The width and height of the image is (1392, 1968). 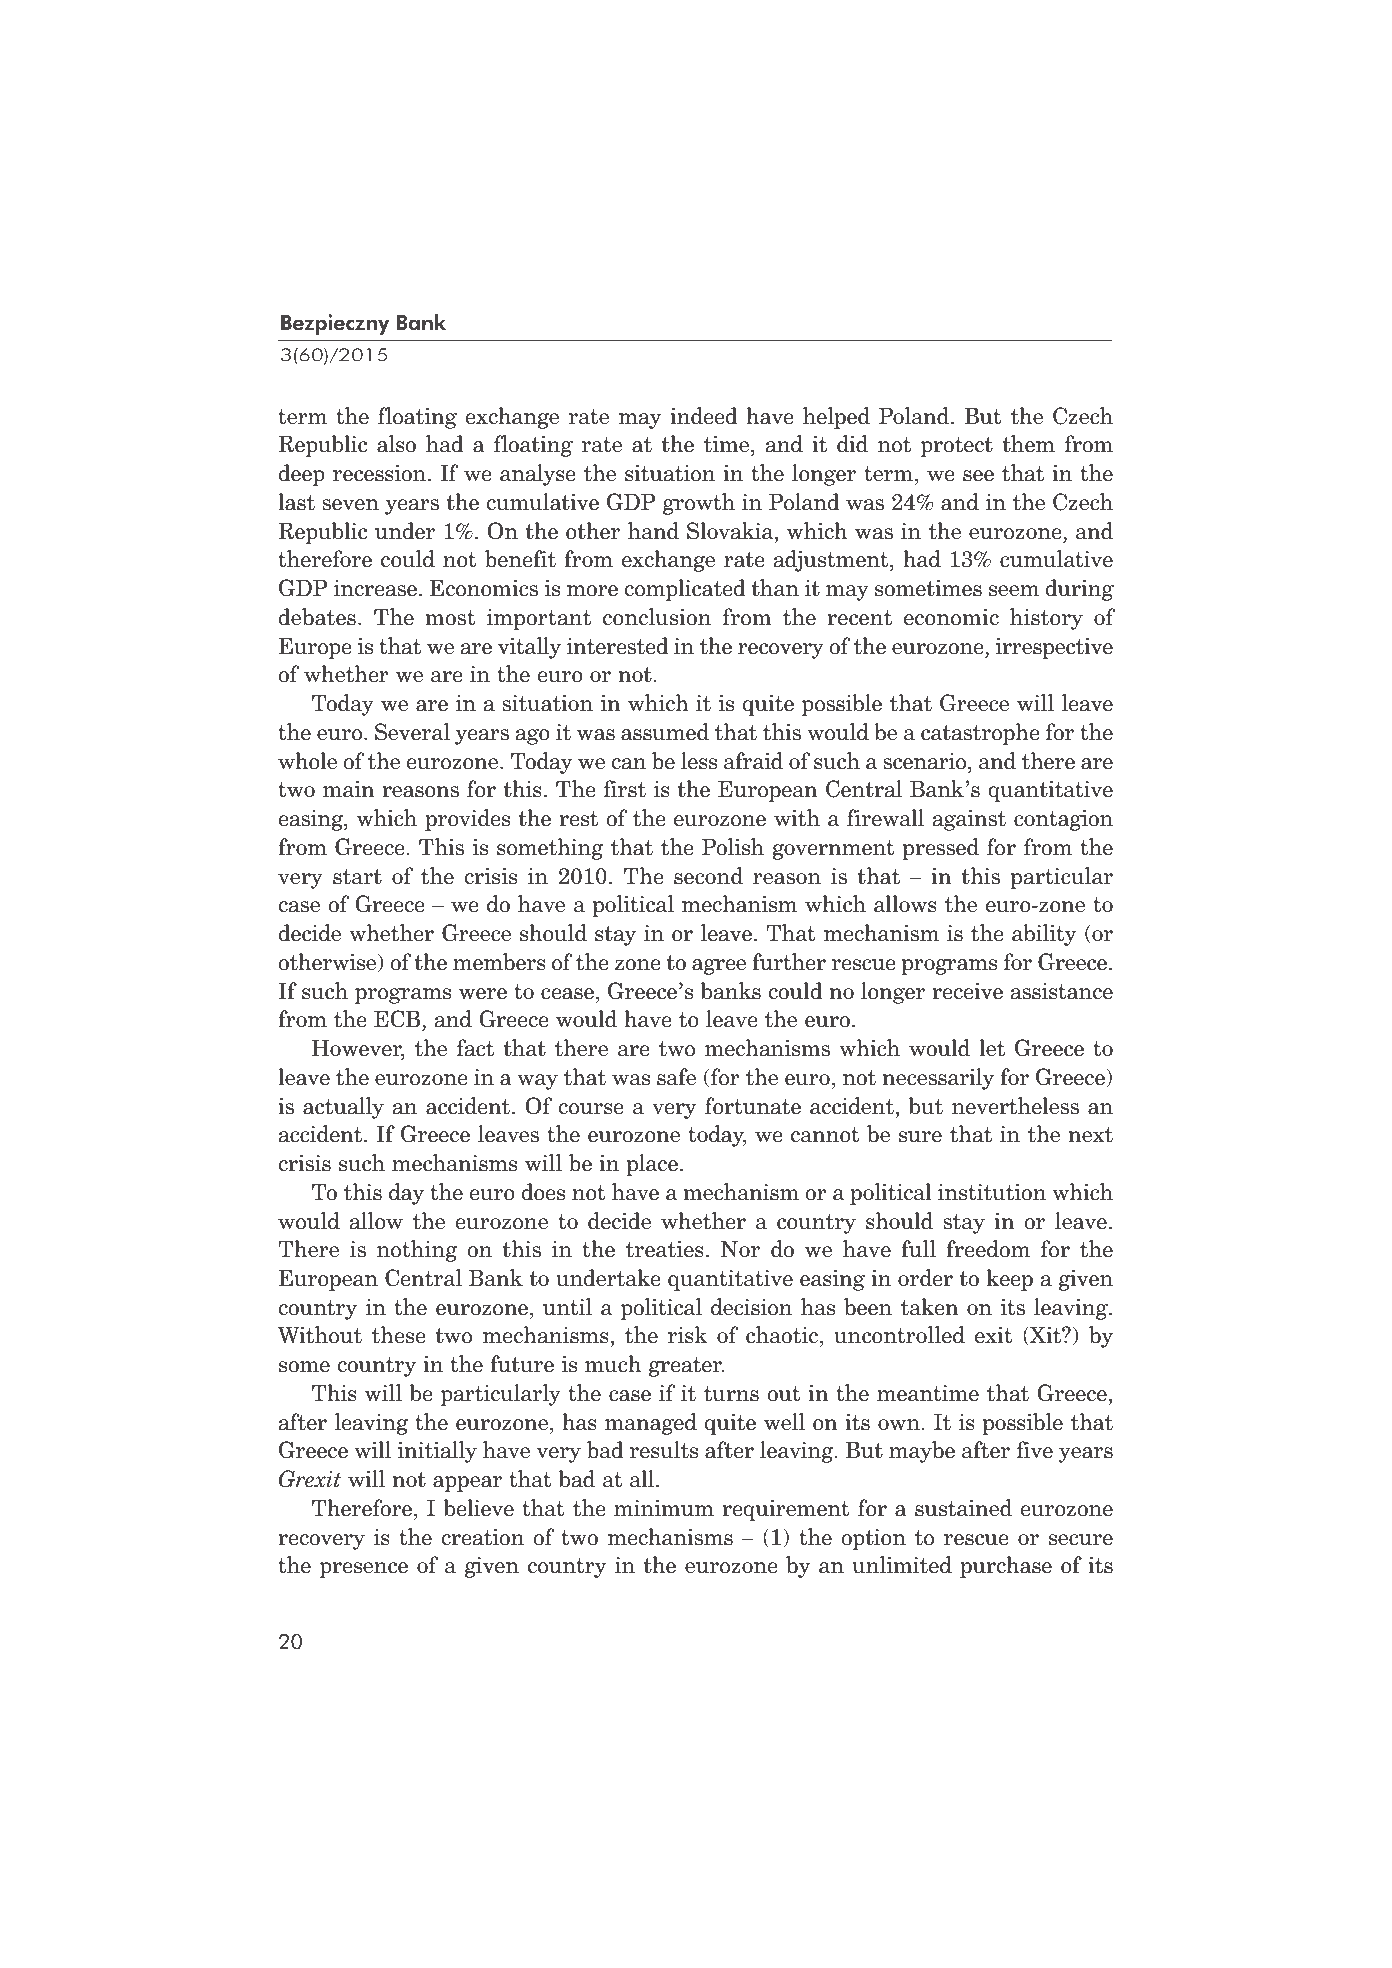 I want to click on presence, so click(x=364, y=1570).
